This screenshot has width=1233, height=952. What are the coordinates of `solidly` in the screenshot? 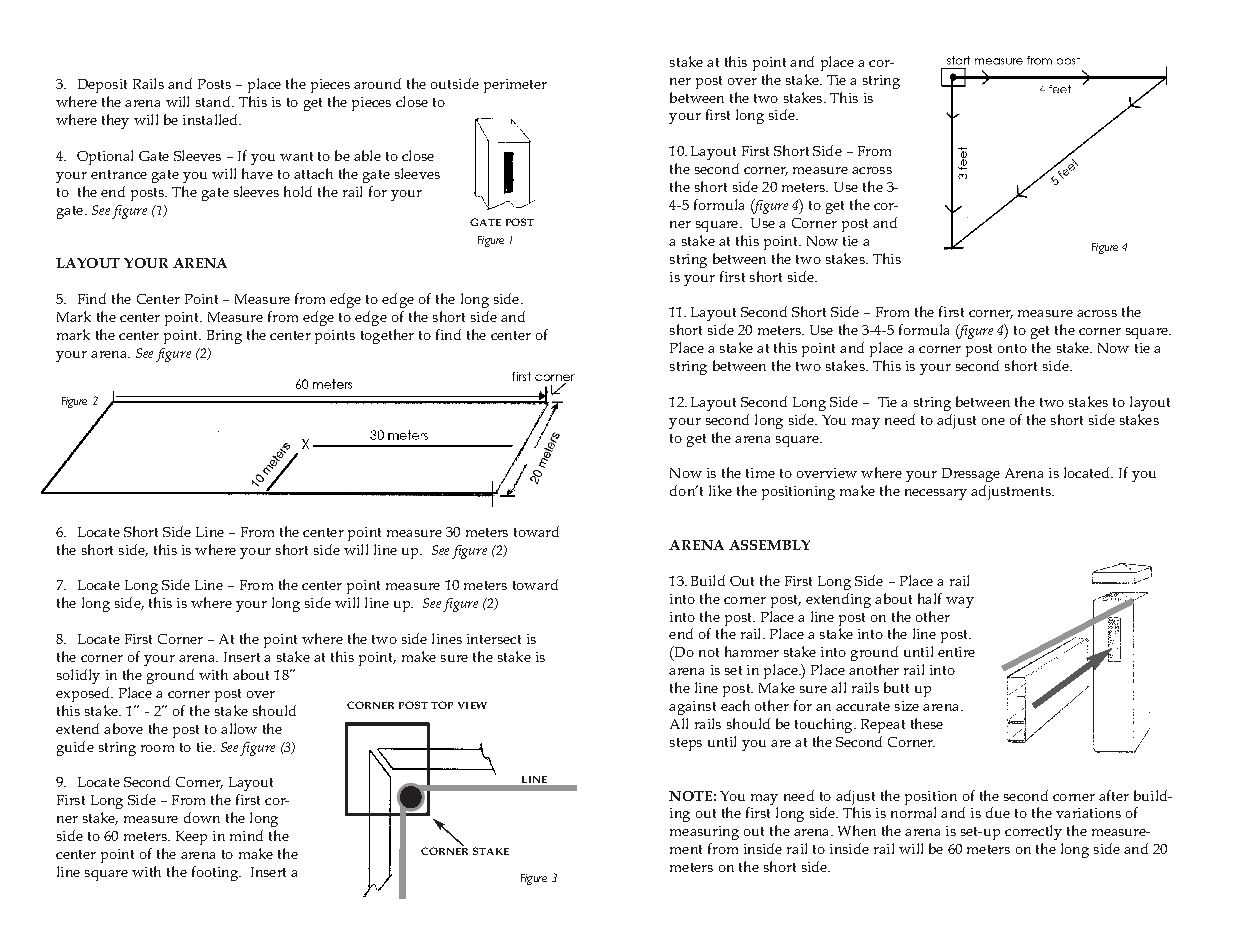 It's located at (78, 676).
